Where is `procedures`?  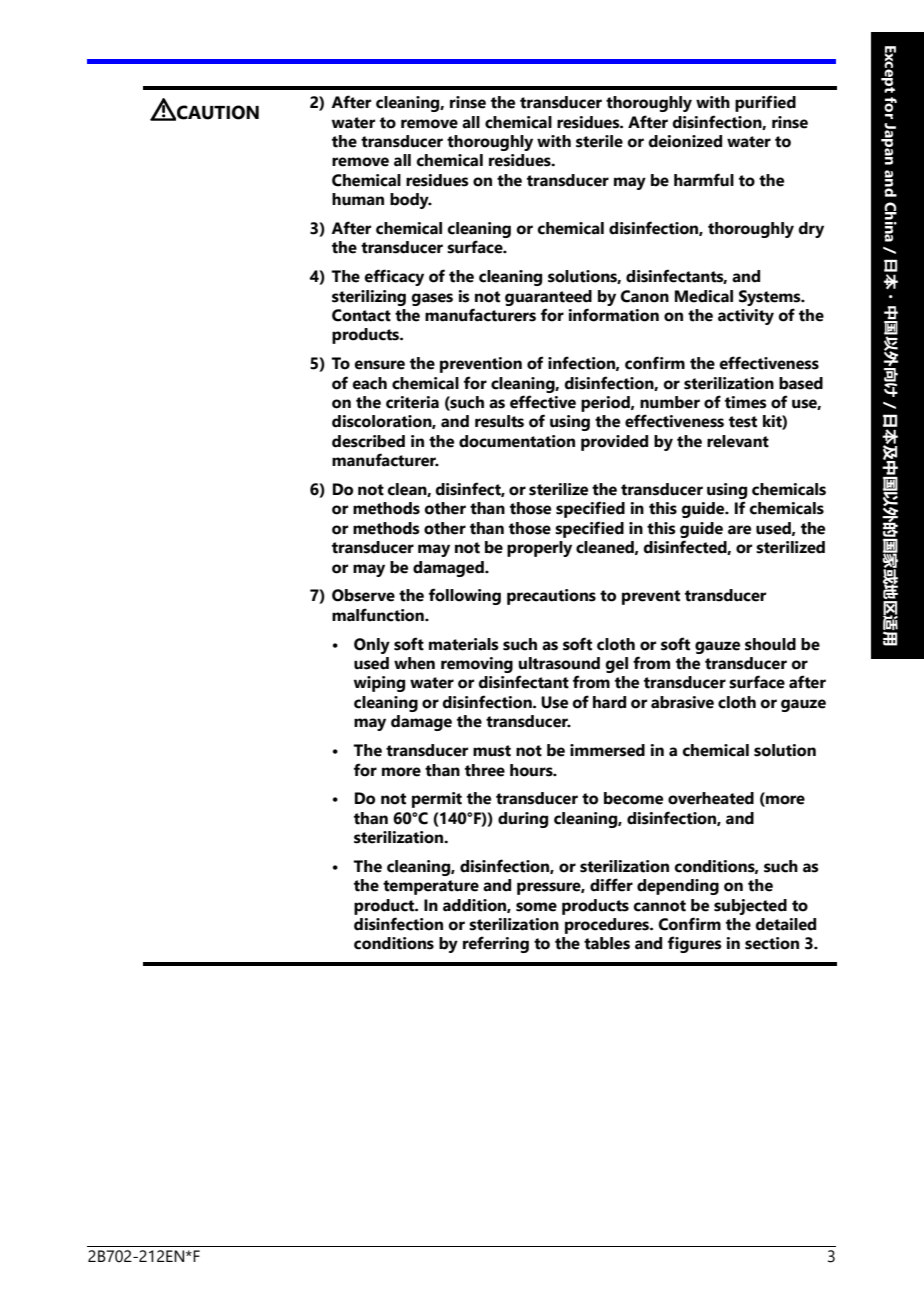 procedures is located at coordinates (608, 926).
